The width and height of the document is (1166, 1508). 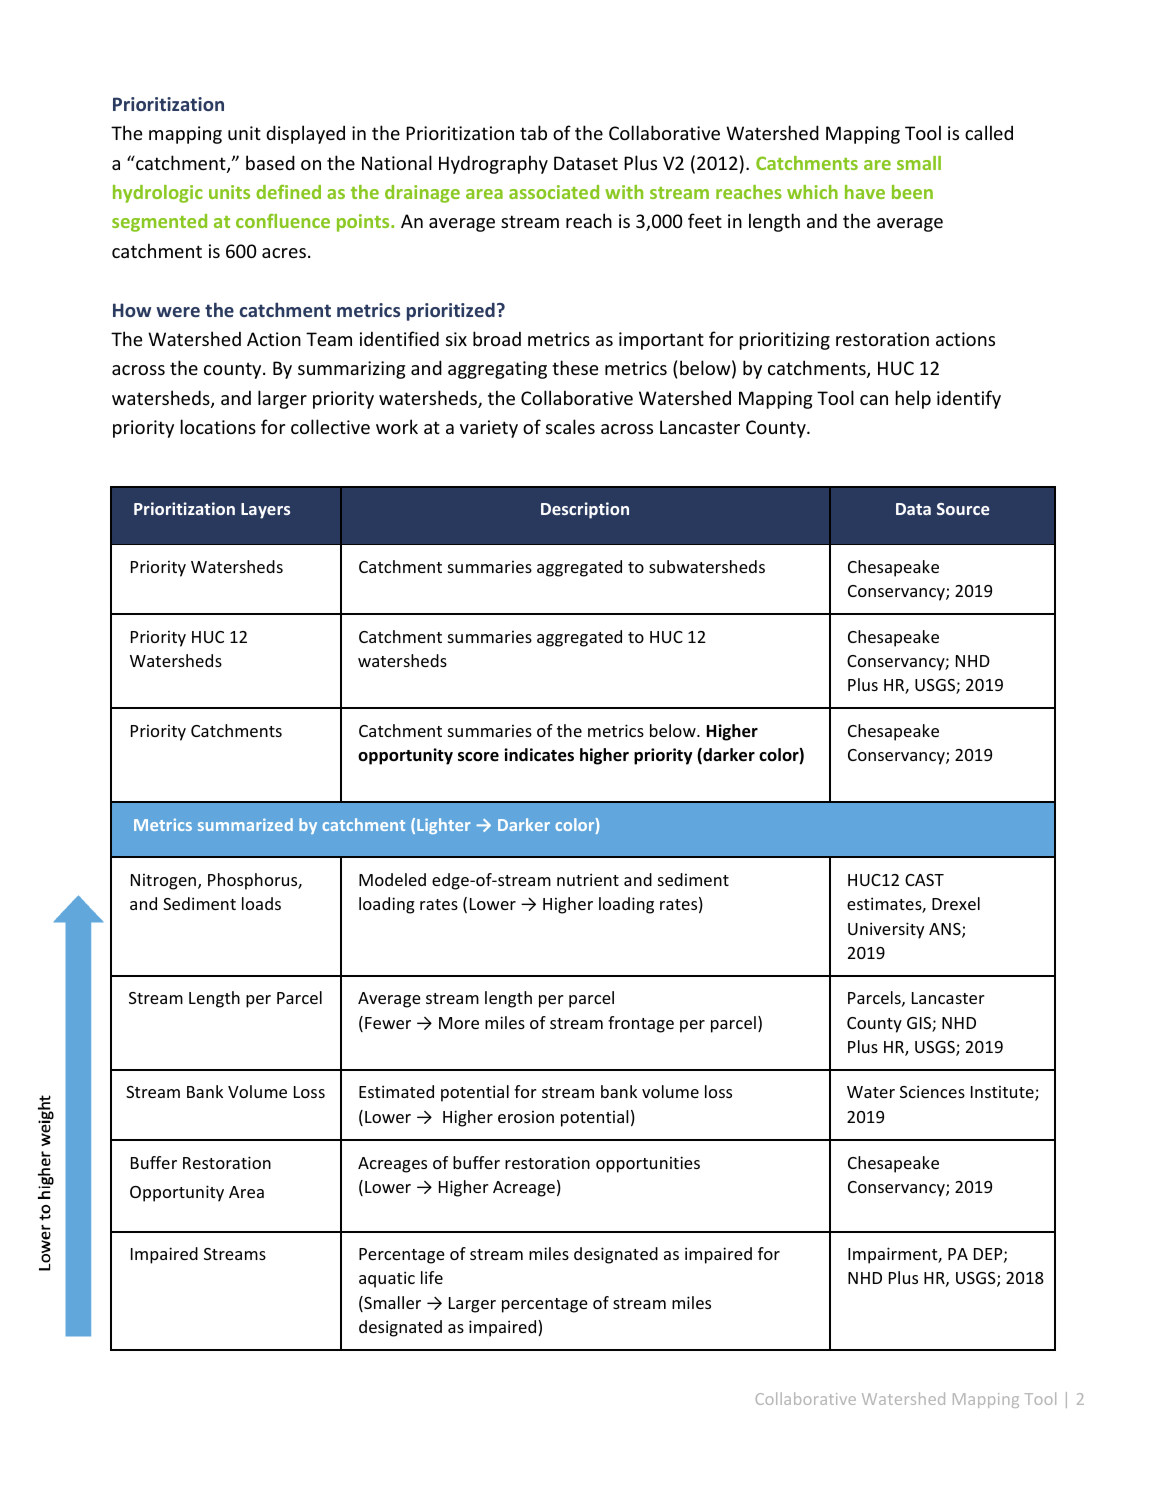 What do you see at coordinates (932, 1091) in the document?
I see `Sciences` at bounding box center [932, 1091].
